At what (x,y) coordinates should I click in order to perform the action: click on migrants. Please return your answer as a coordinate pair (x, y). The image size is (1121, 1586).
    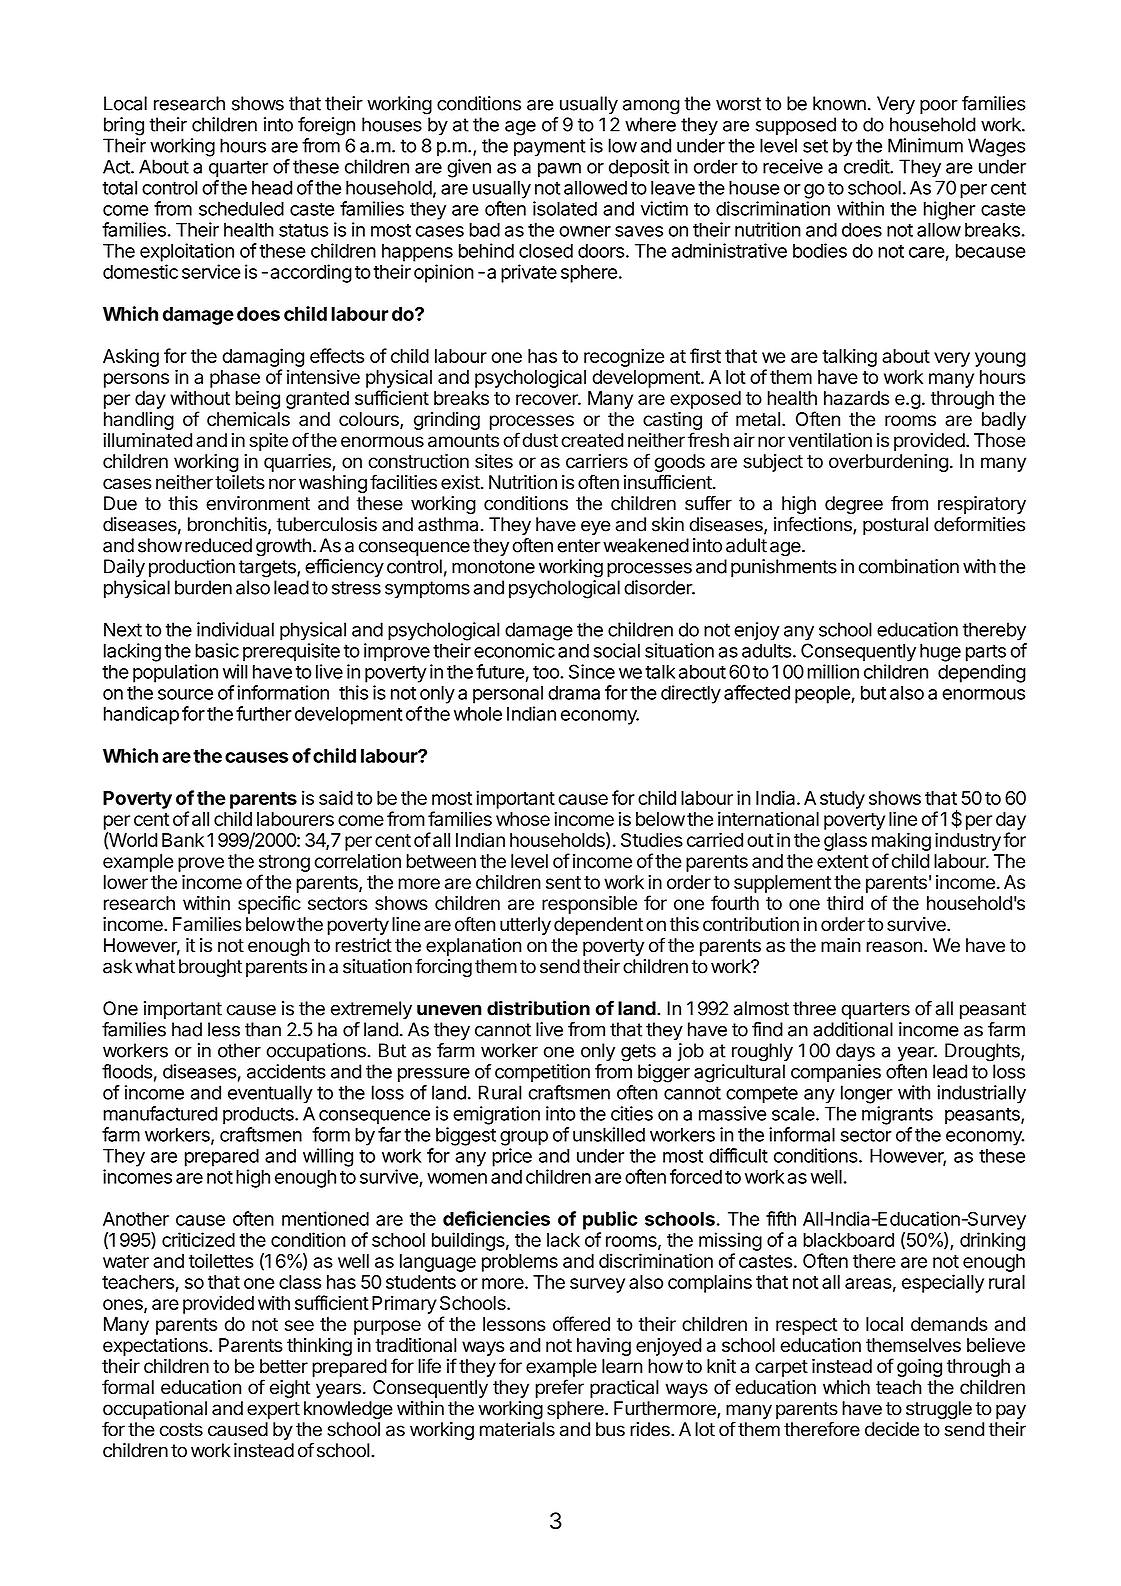
    Looking at the image, I should click on (897, 1115).
